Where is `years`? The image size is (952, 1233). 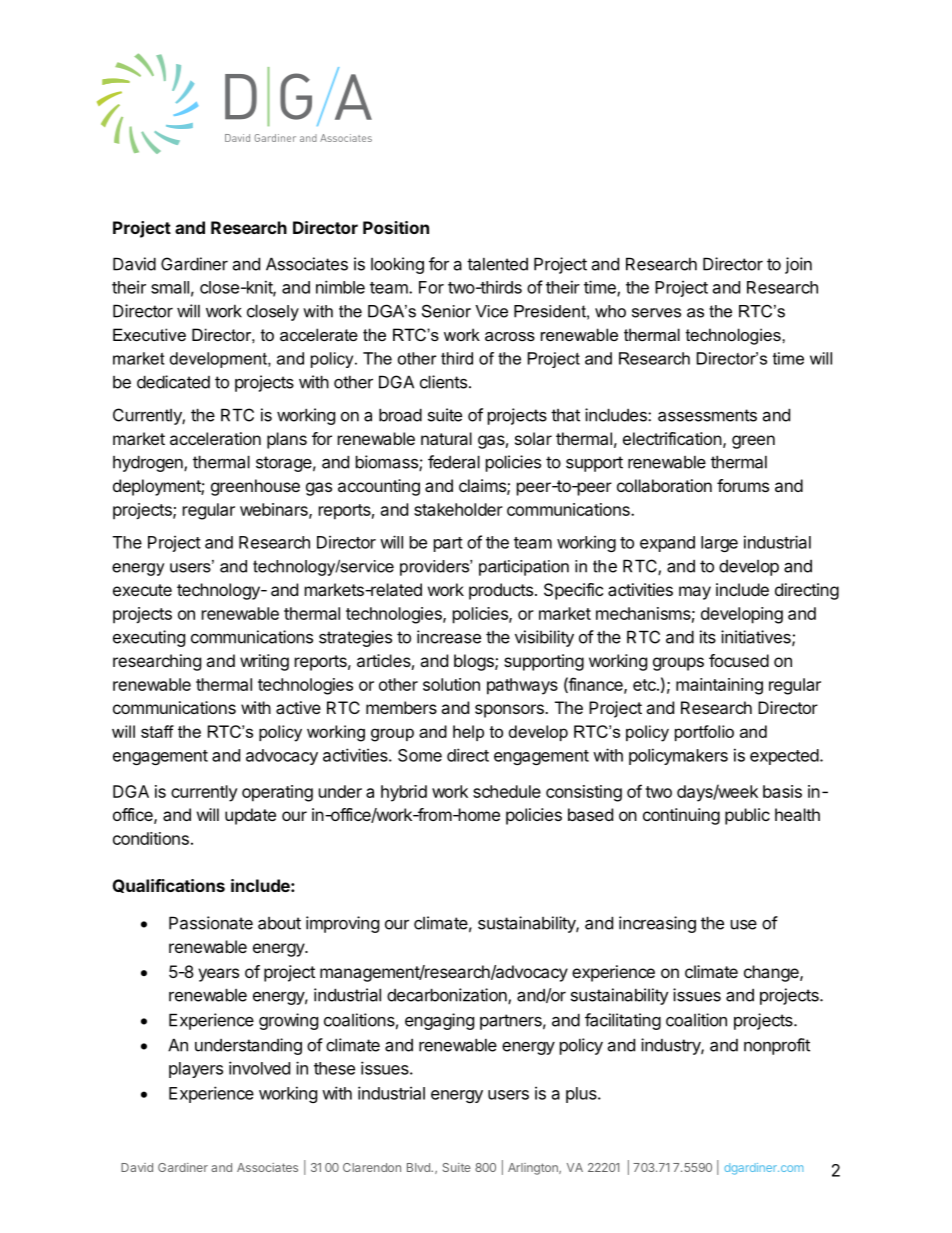
years is located at coordinates (218, 975).
